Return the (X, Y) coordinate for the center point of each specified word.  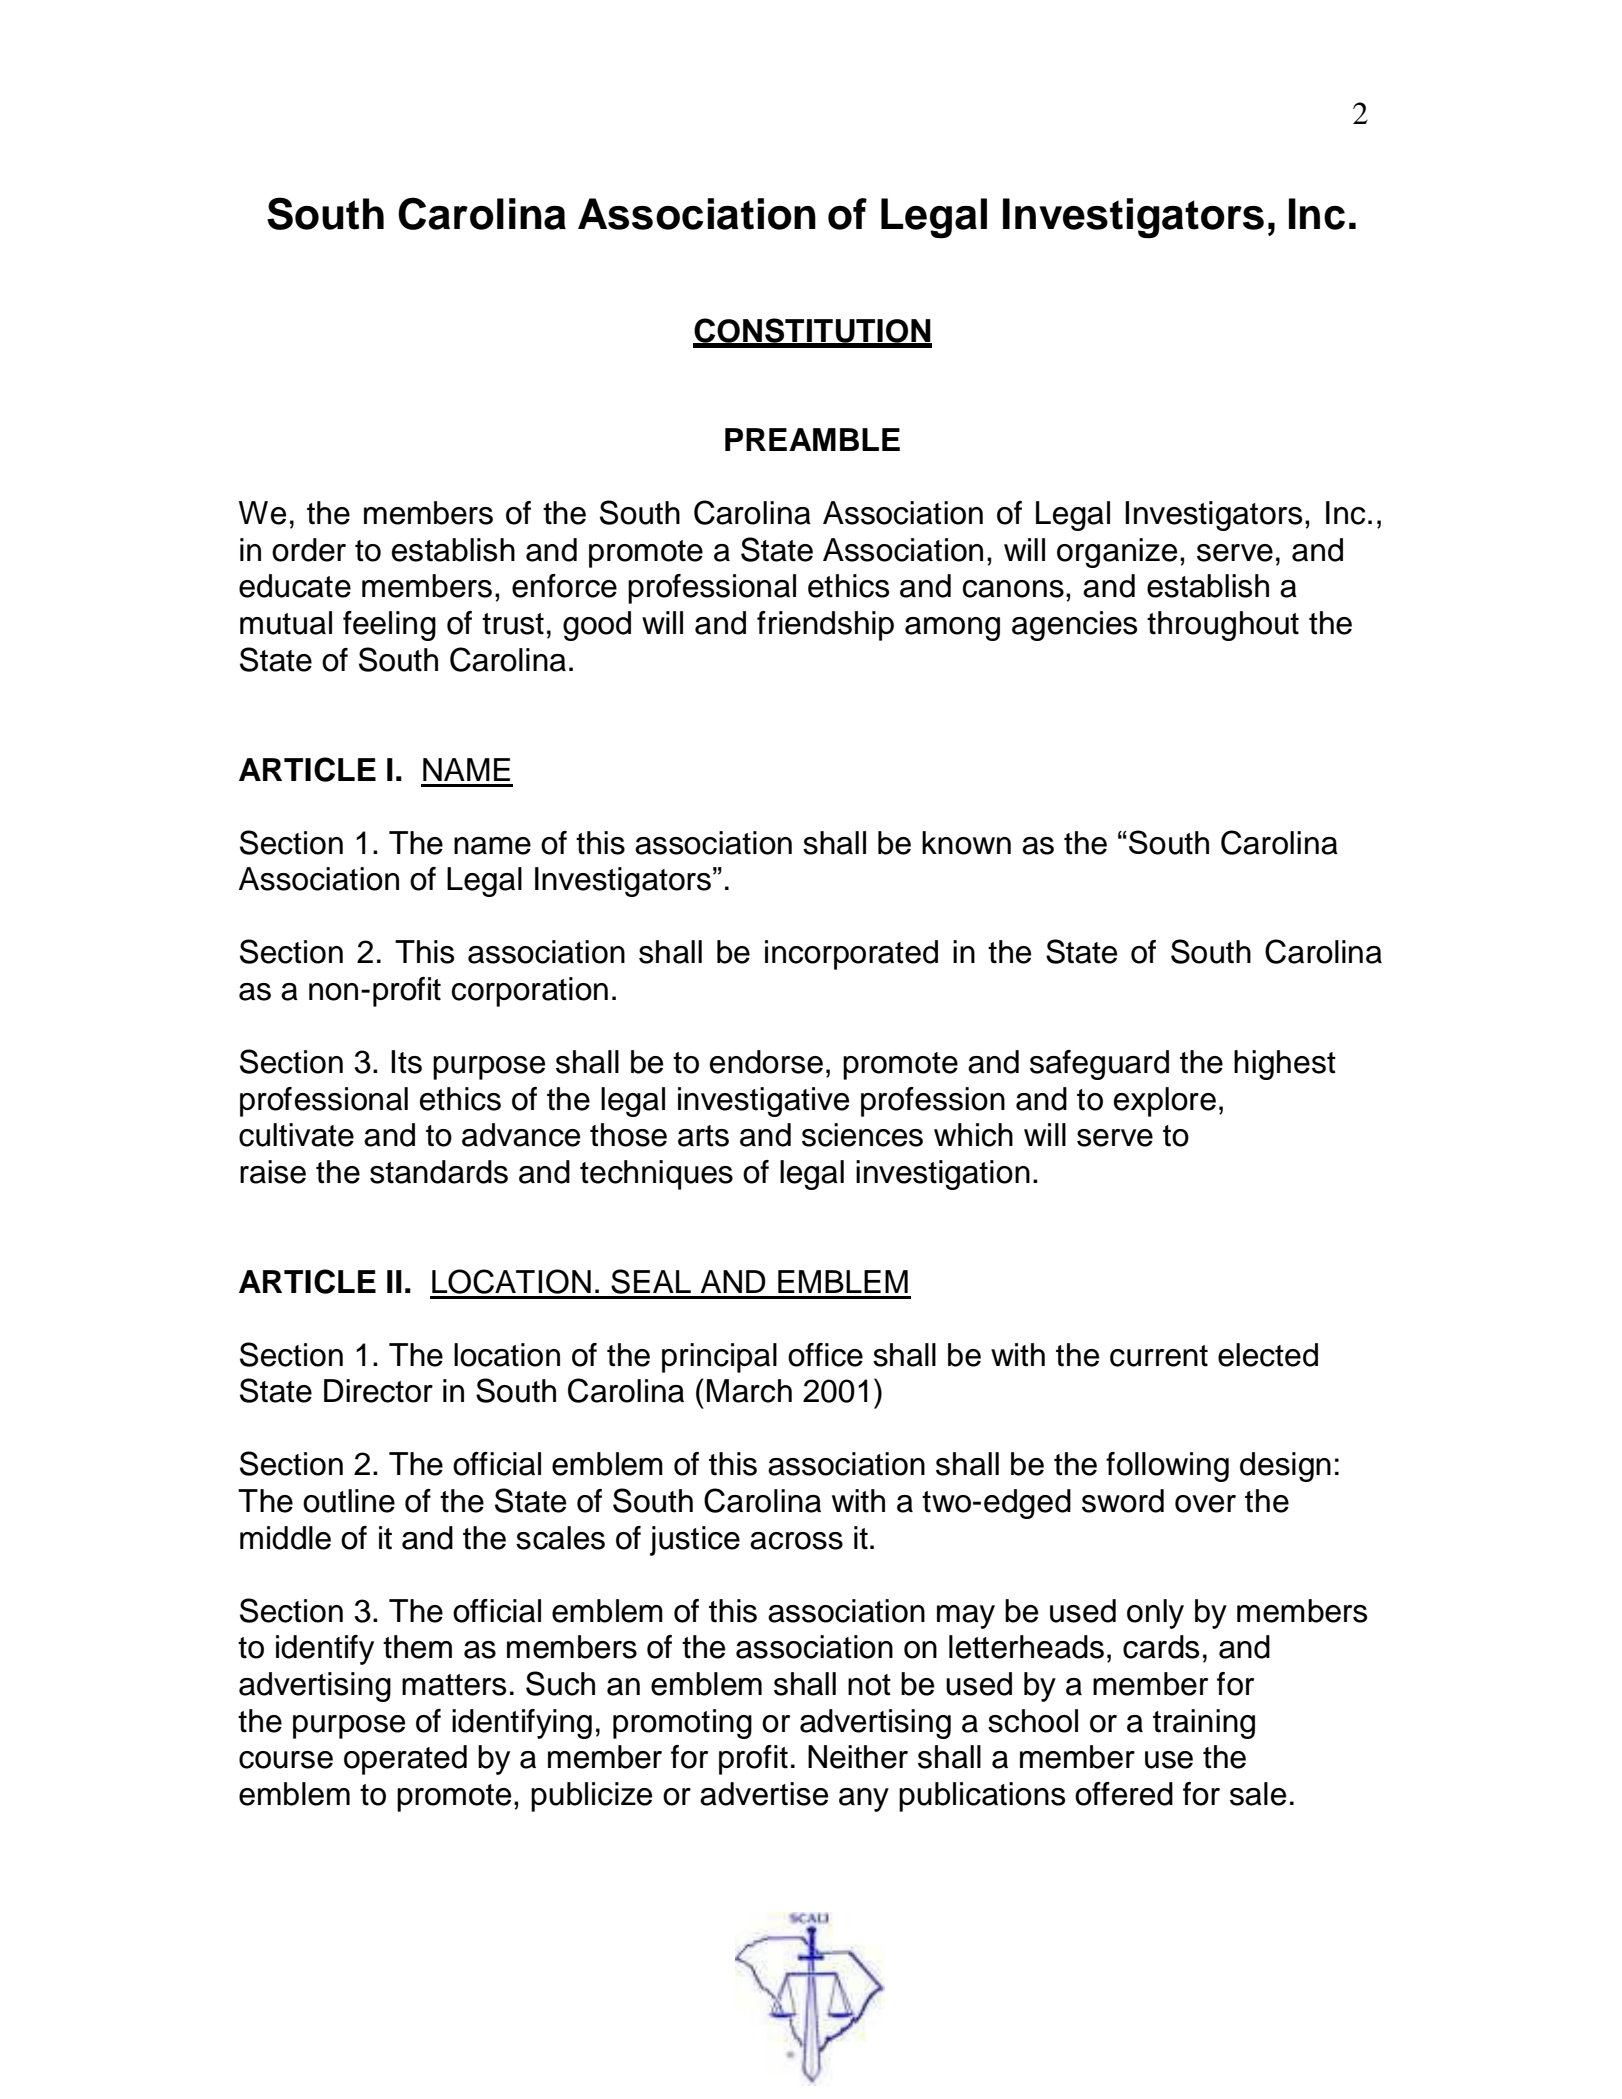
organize (1117, 553)
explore (1165, 1102)
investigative (763, 1102)
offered (1124, 1794)
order (309, 550)
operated (405, 1760)
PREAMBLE (812, 439)
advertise (764, 1794)
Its (406, 1062)
